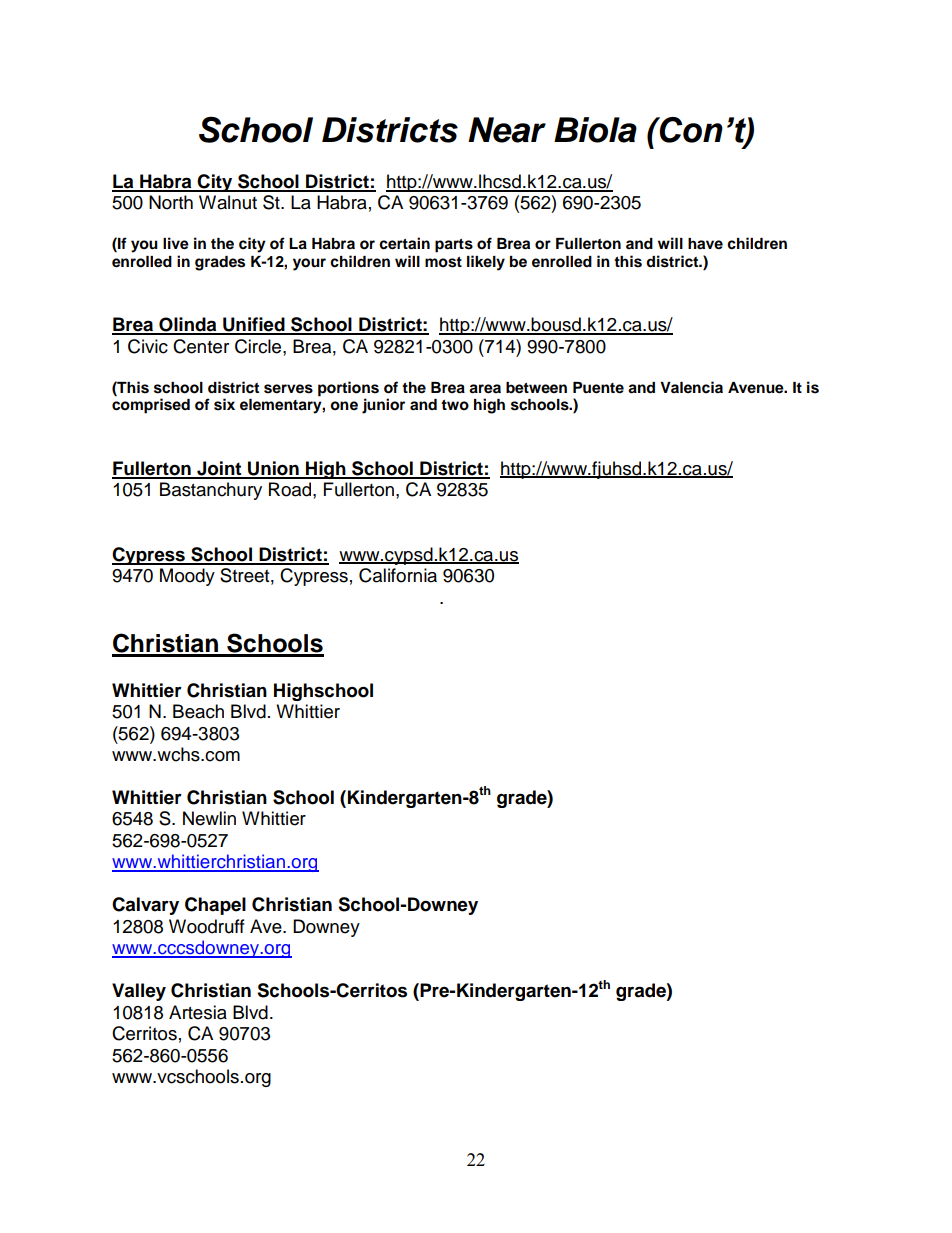  Describe the element at coordinates (139, 992) in the screenshot. I see `Valley` at that location.
